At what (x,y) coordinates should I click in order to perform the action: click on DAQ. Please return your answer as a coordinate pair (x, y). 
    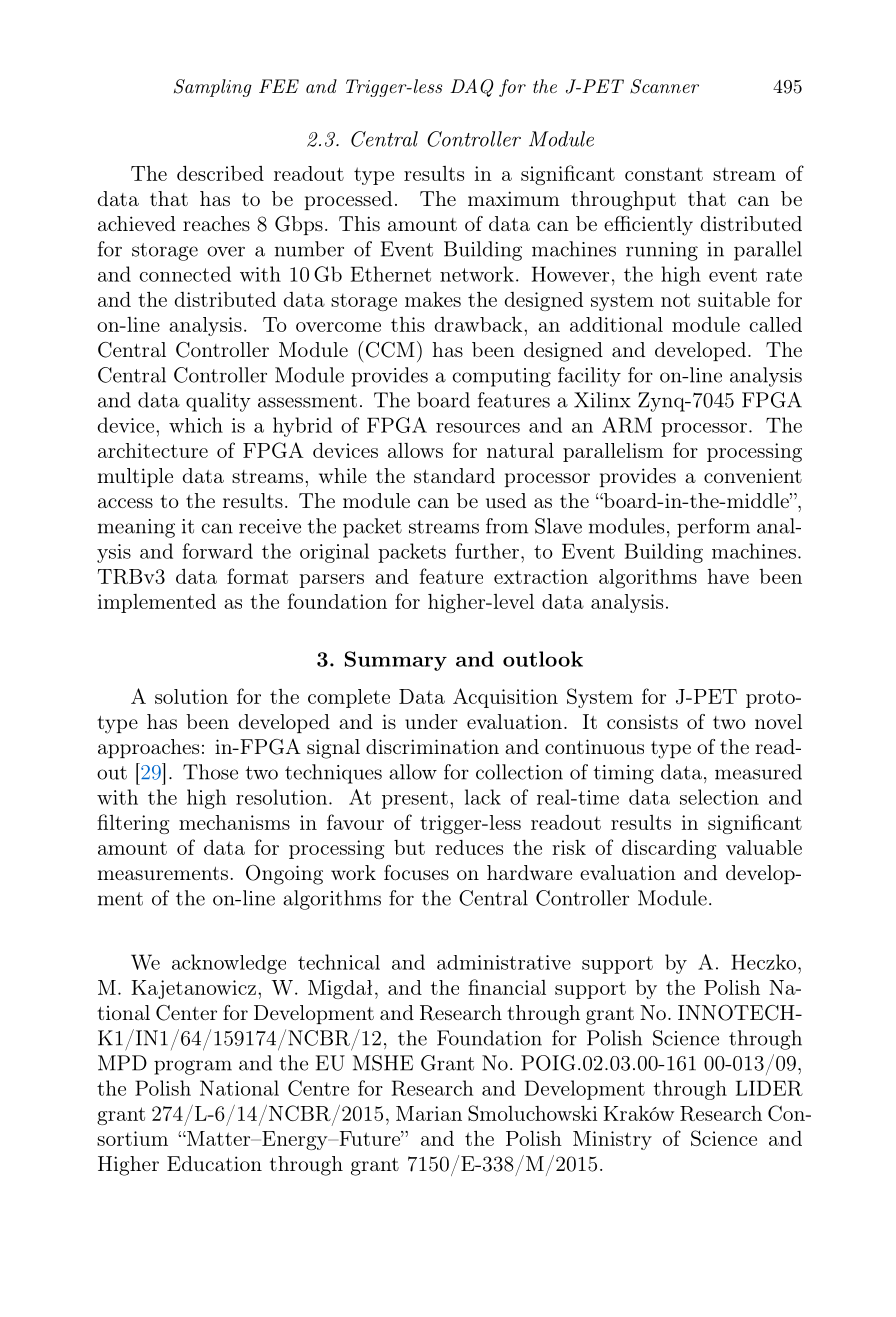
    Looking at the image, I should click on (472, 88).
